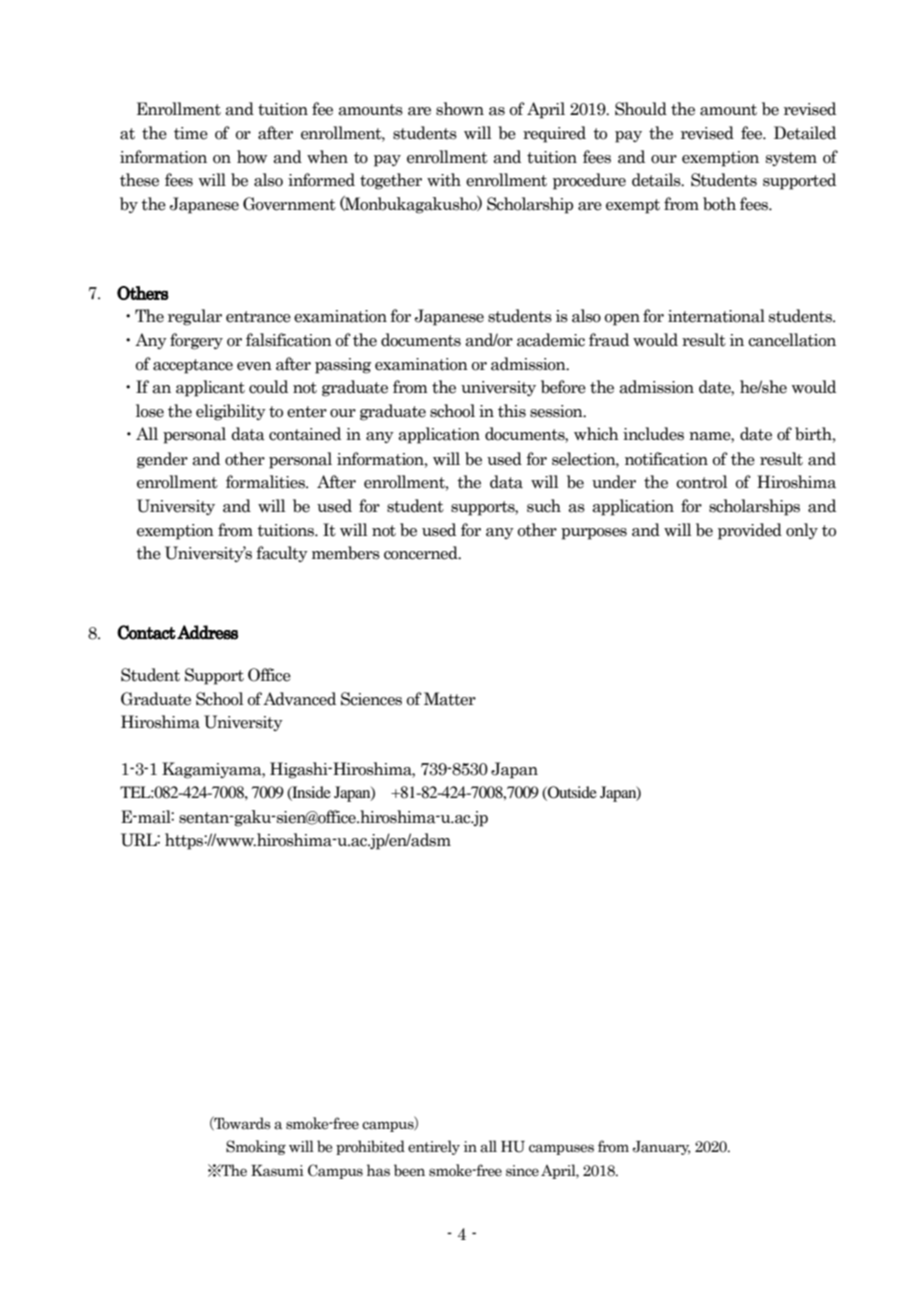 The height and width of the screenshot is (1308, 924). I want to click on Matter, so click(450, 699).
